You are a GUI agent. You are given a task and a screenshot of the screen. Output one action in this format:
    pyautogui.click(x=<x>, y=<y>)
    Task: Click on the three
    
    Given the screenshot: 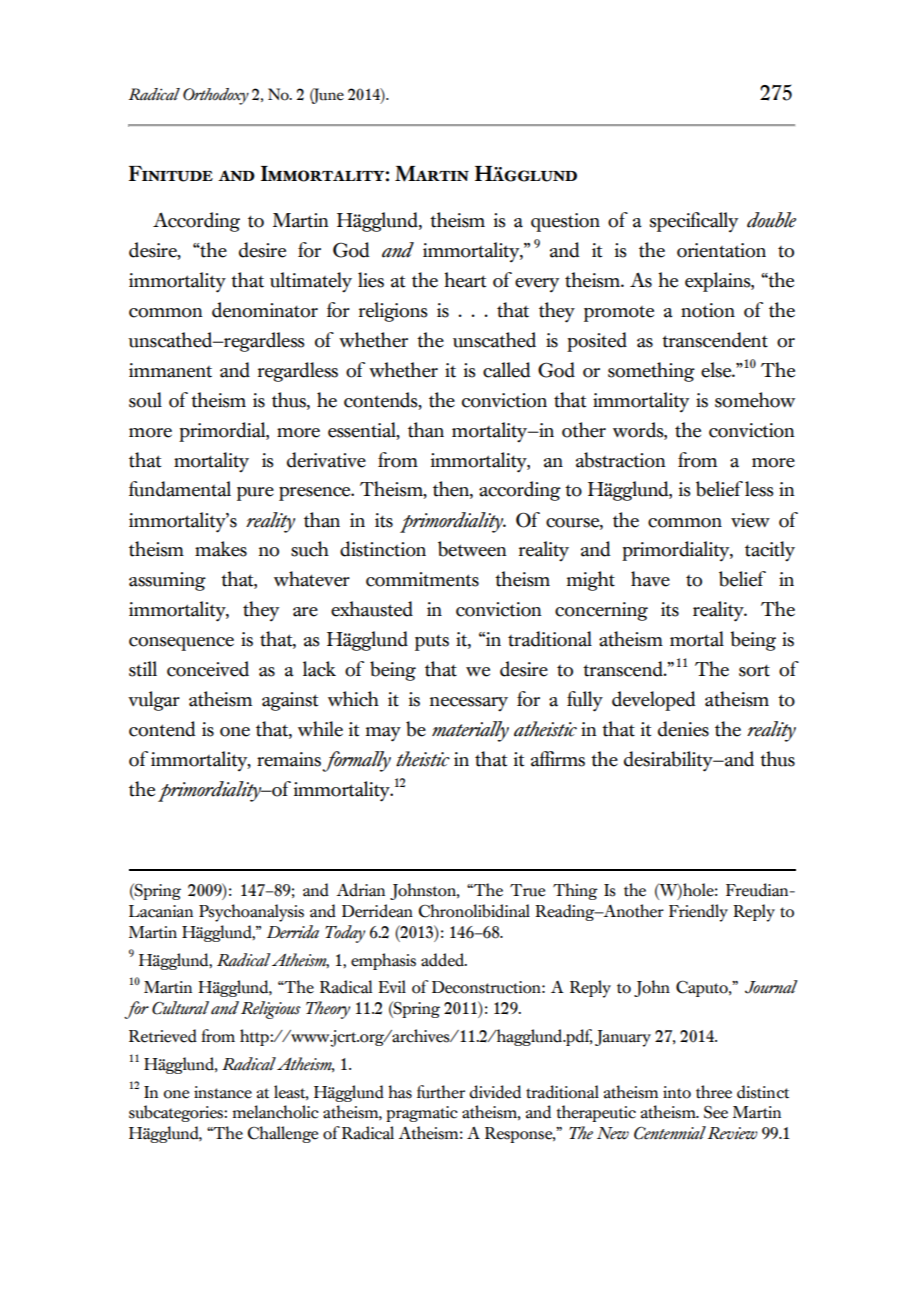 What is the action you would take?
    pyautogui.click(x=714, y=1092)
